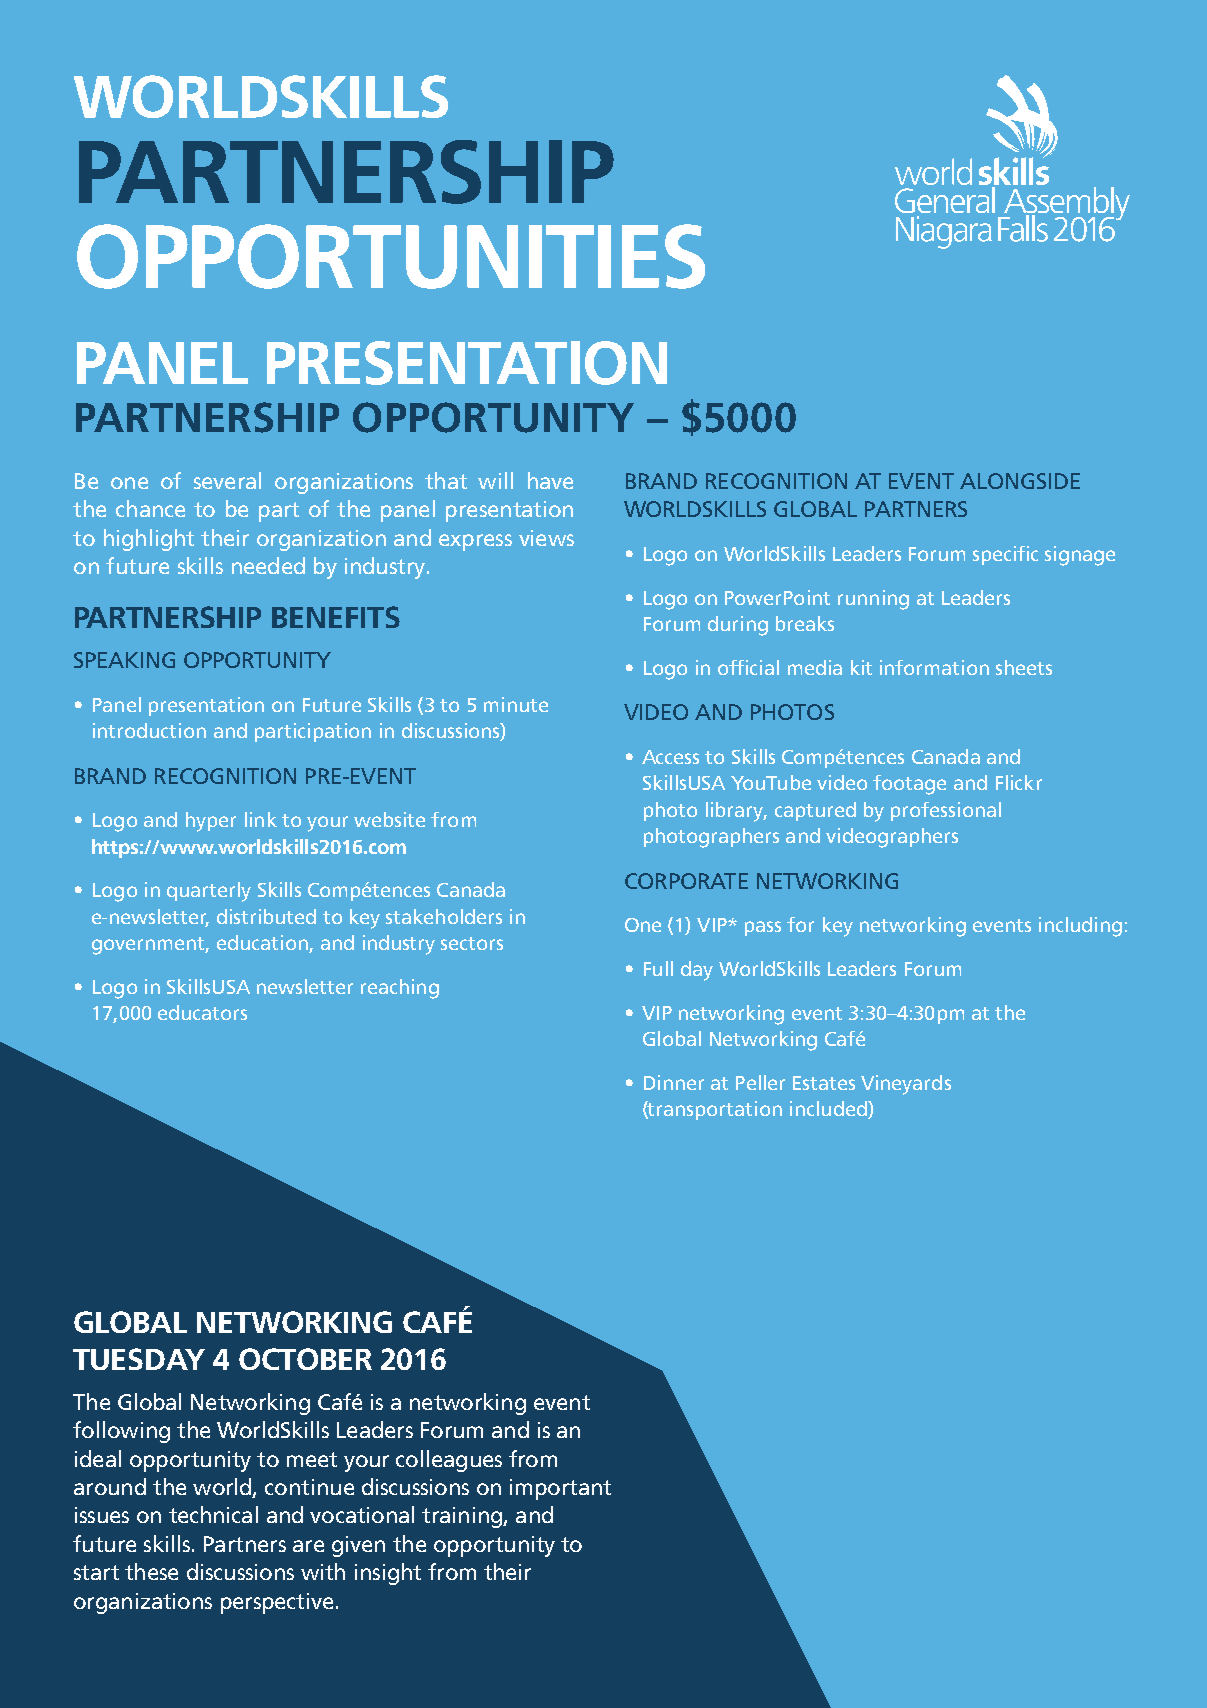 The width and height of the document is (1207, 1708). What do you see at coordinates (151, 1571) in the document?
I see `these` at bounding box center [151, 1571].
